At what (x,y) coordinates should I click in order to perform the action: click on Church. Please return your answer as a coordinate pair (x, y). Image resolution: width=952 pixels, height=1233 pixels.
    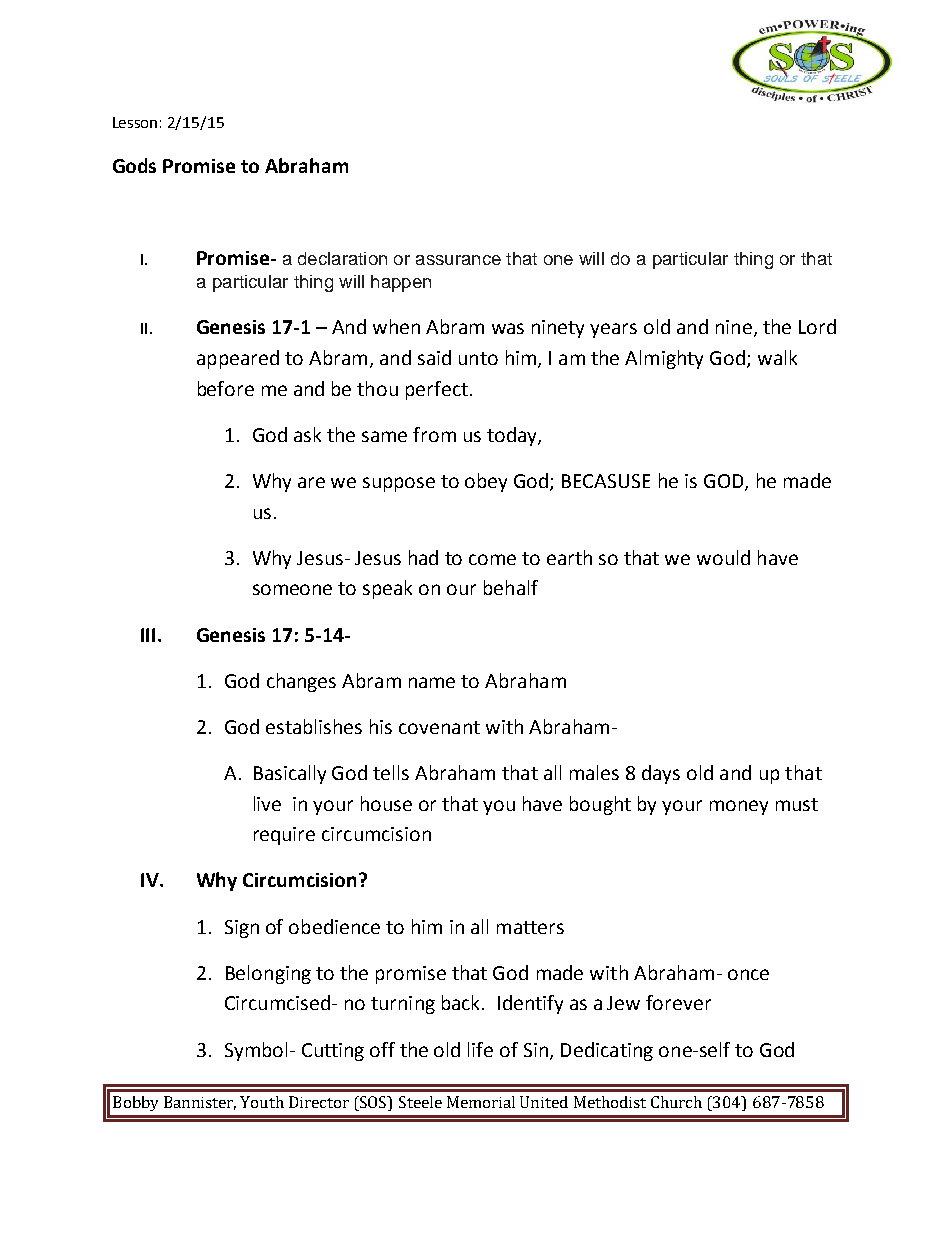
    Looking at the image, I should click on (676, 1102).
